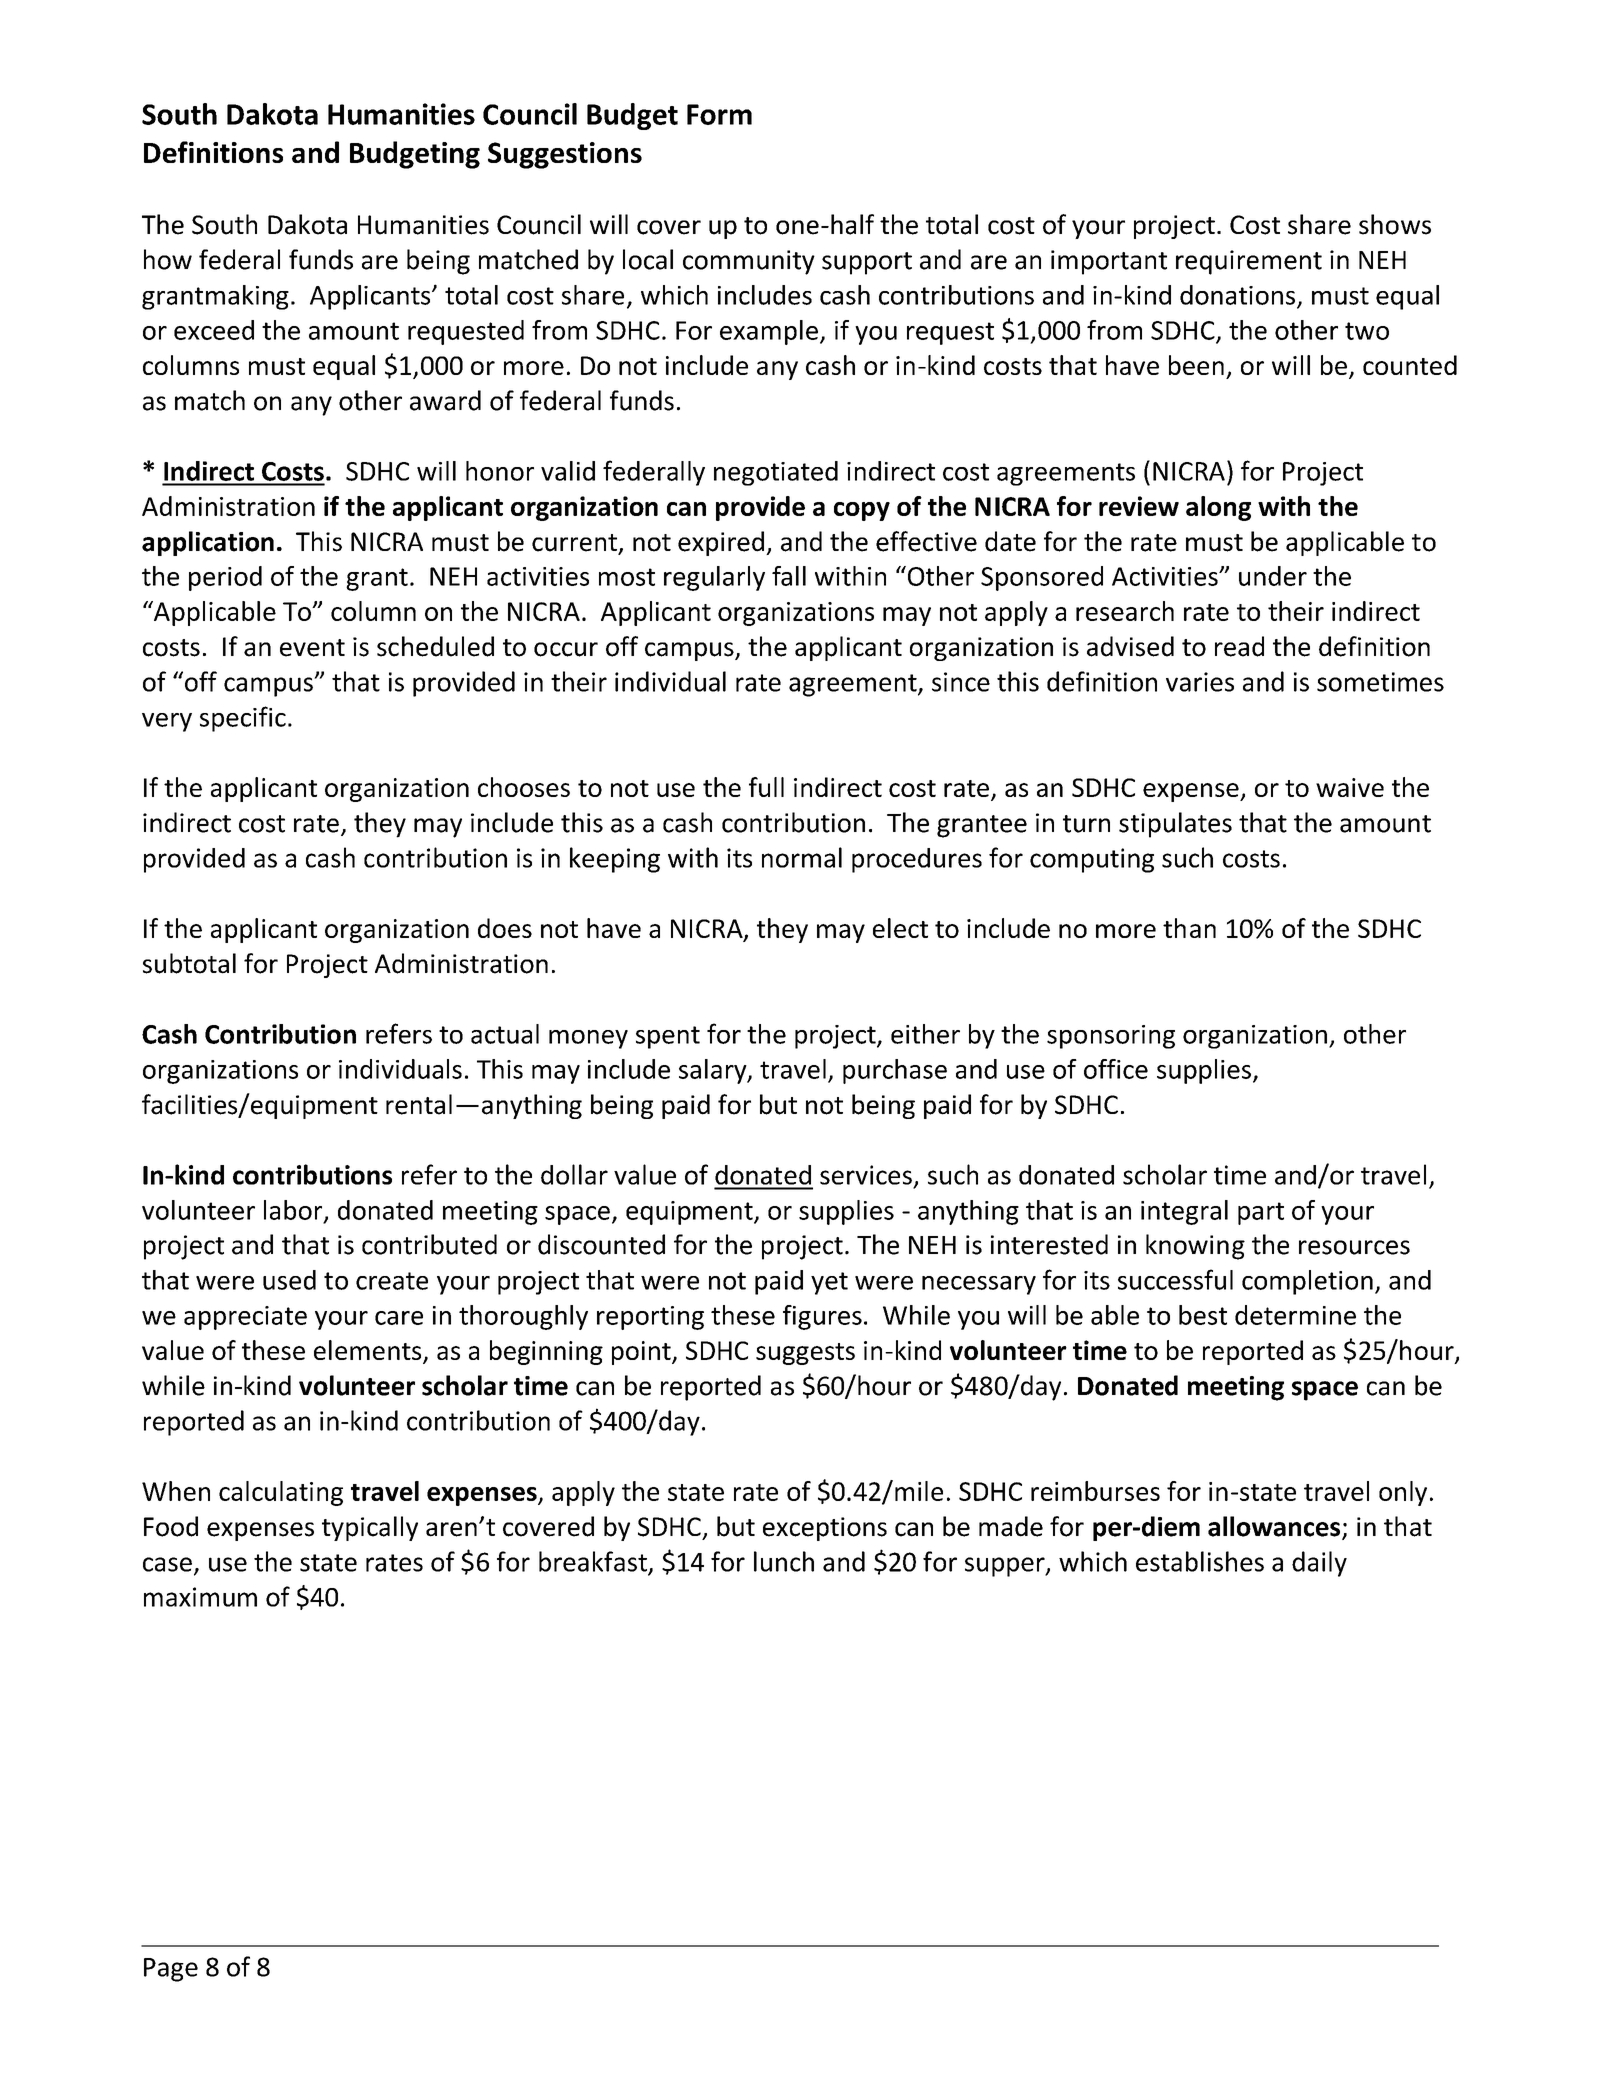  What do you see at coordinates (719, 114) in the document?
I see `Form` at bounding box center [719, 114].
